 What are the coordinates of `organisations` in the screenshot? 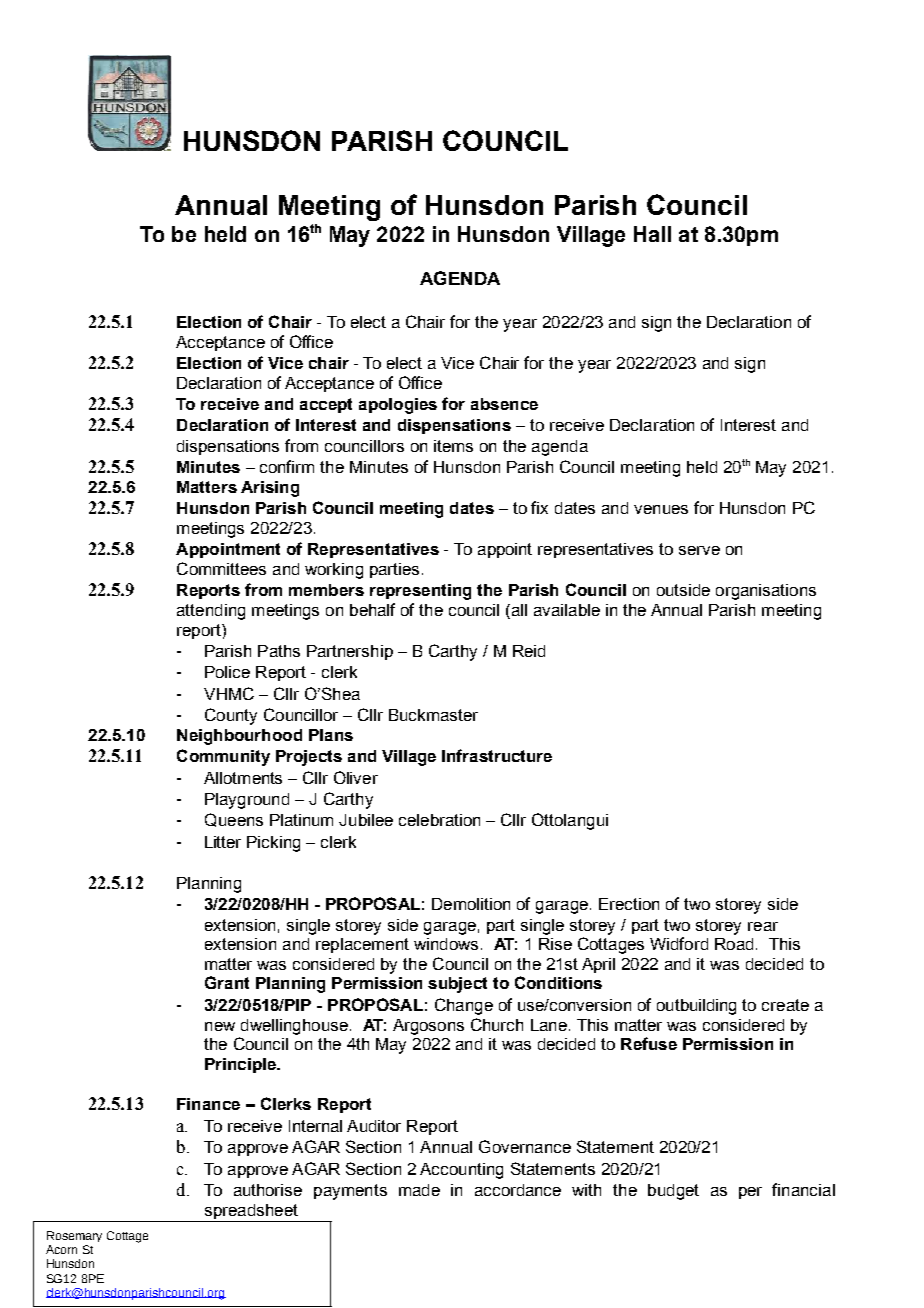 It's located at (766, 592).
